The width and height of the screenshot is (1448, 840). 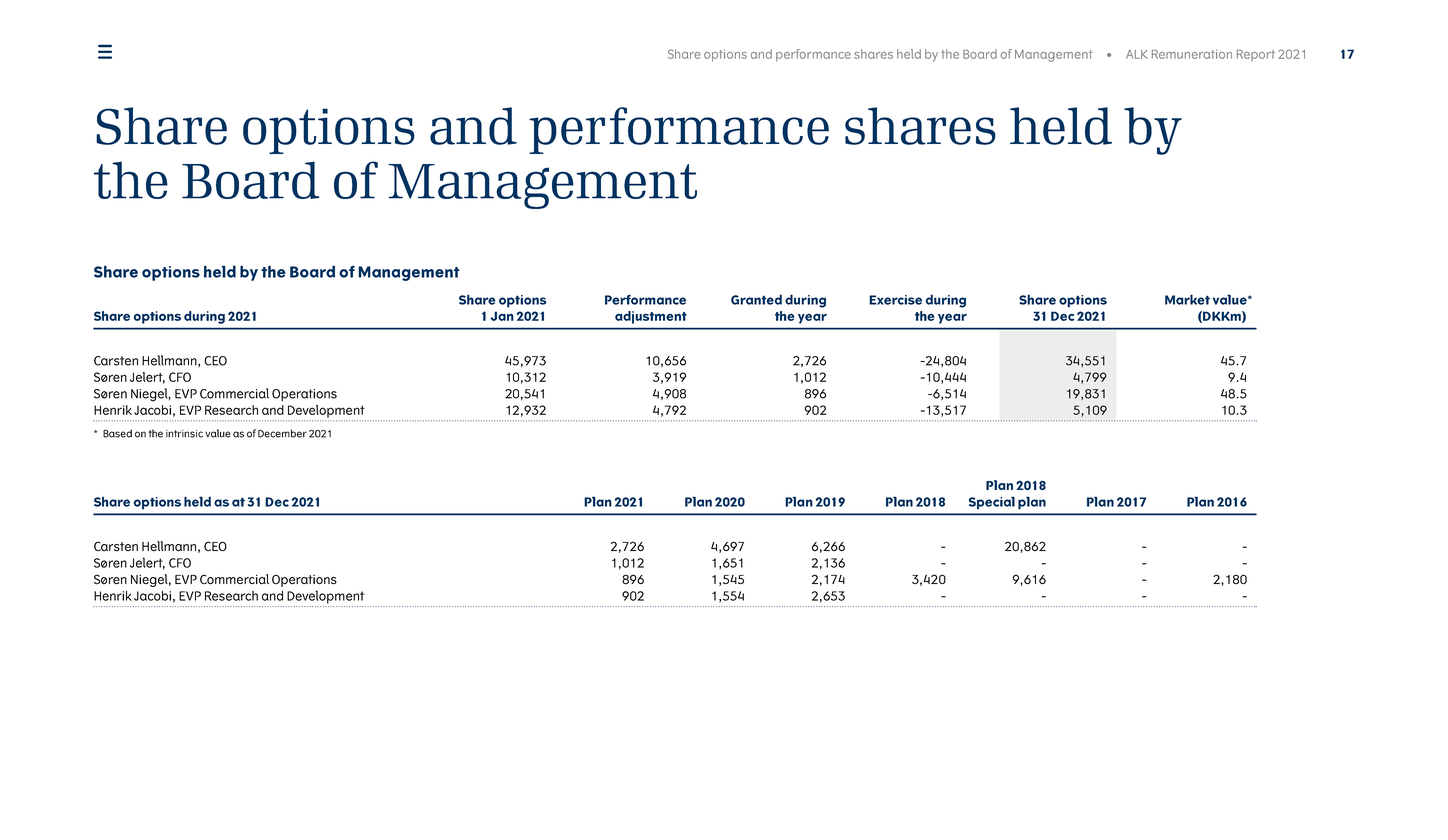 I want to click on Report, so click(x=1256, y=55).
